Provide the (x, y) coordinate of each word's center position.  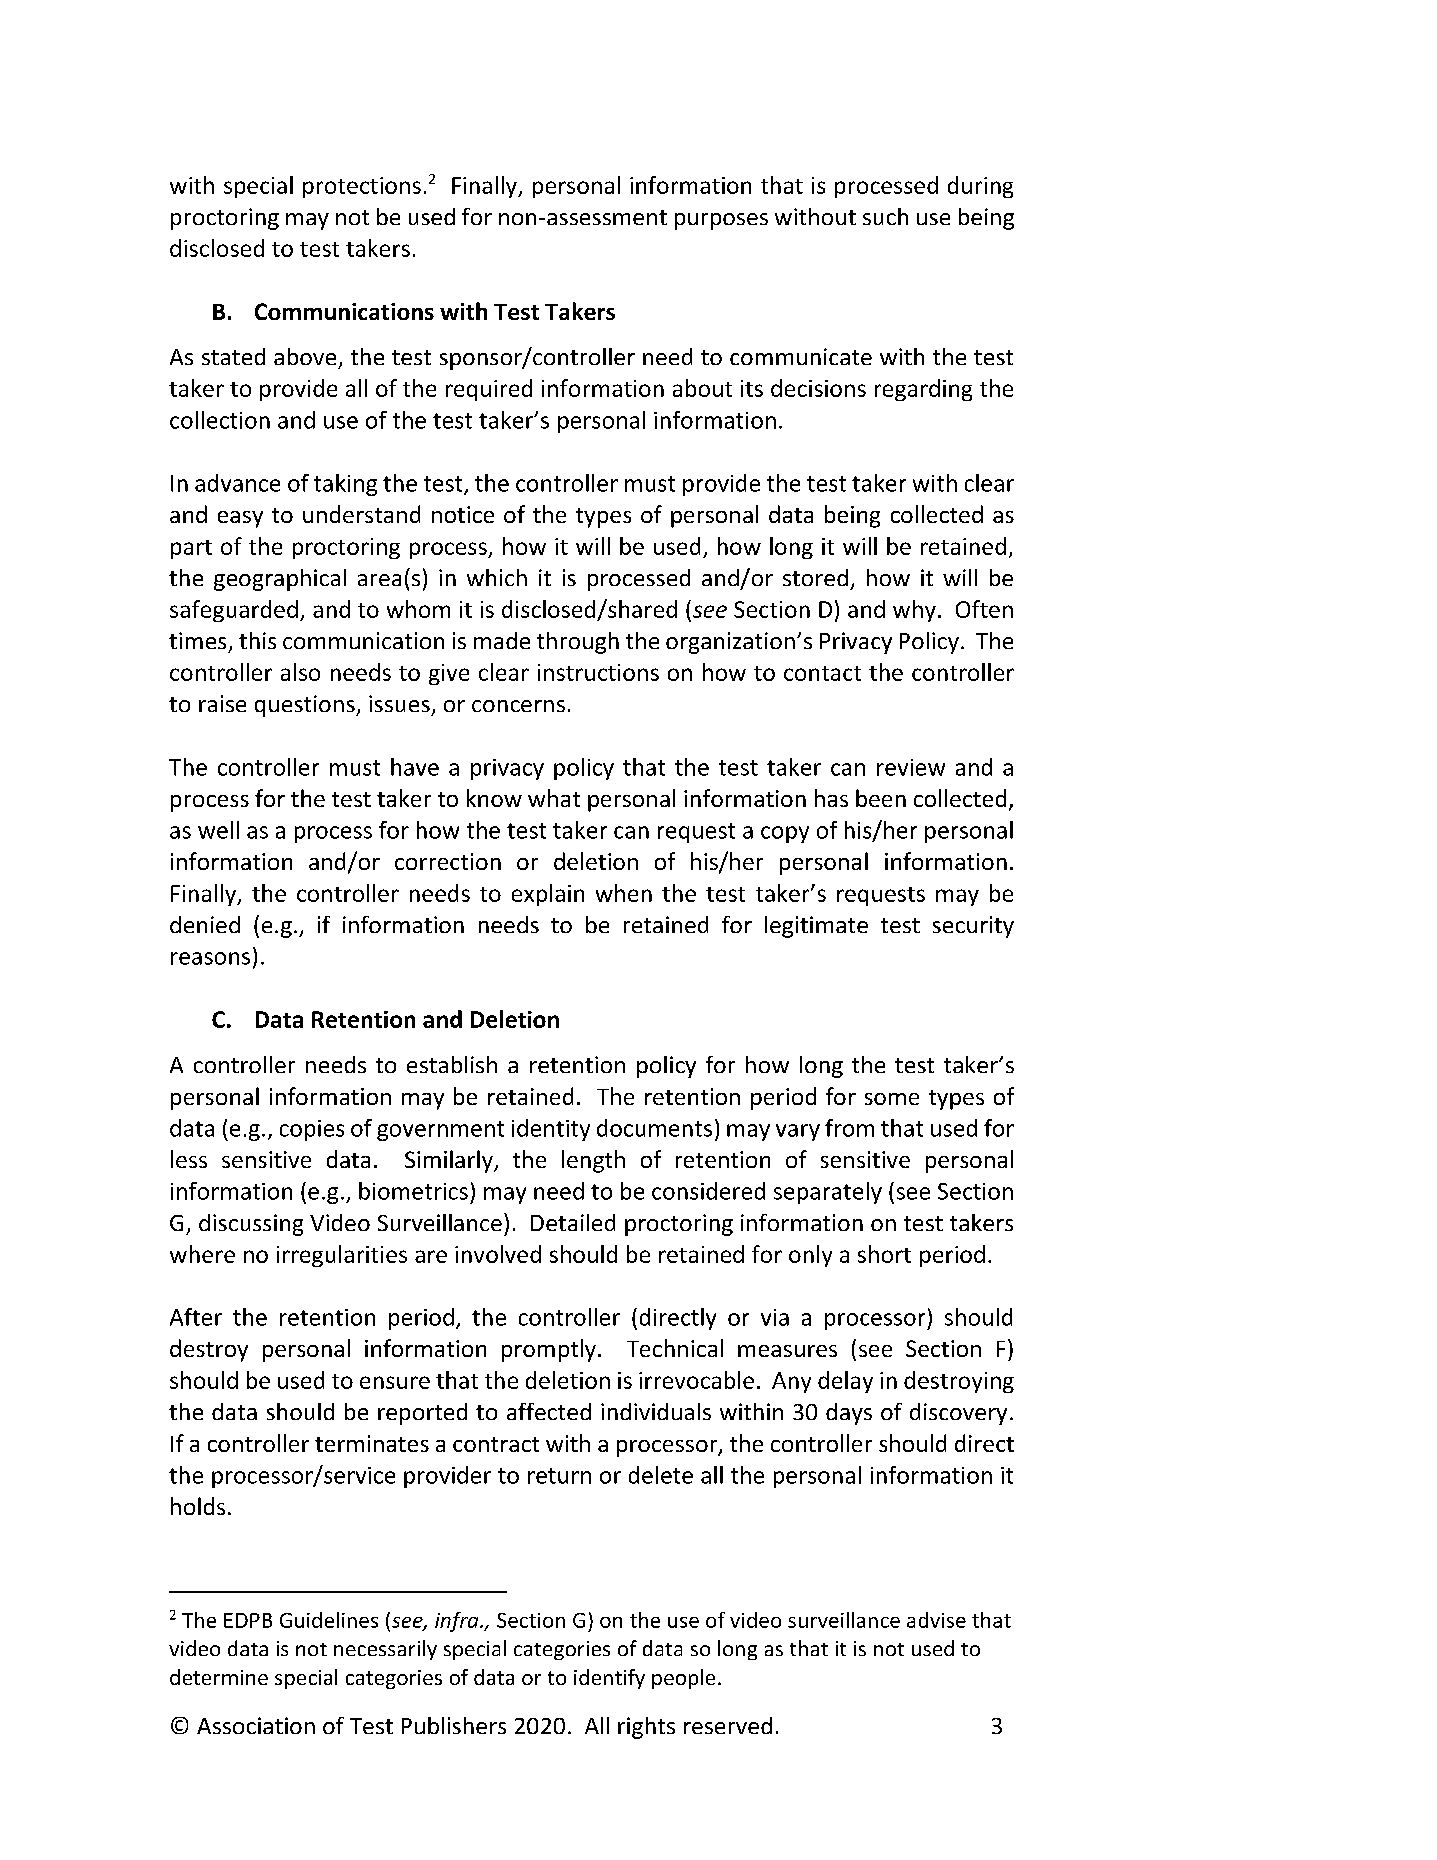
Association (256, 1725)
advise (936, 1620)
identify (609, 1679)
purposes (721, 221)
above (305, 356)
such (885, 216)
